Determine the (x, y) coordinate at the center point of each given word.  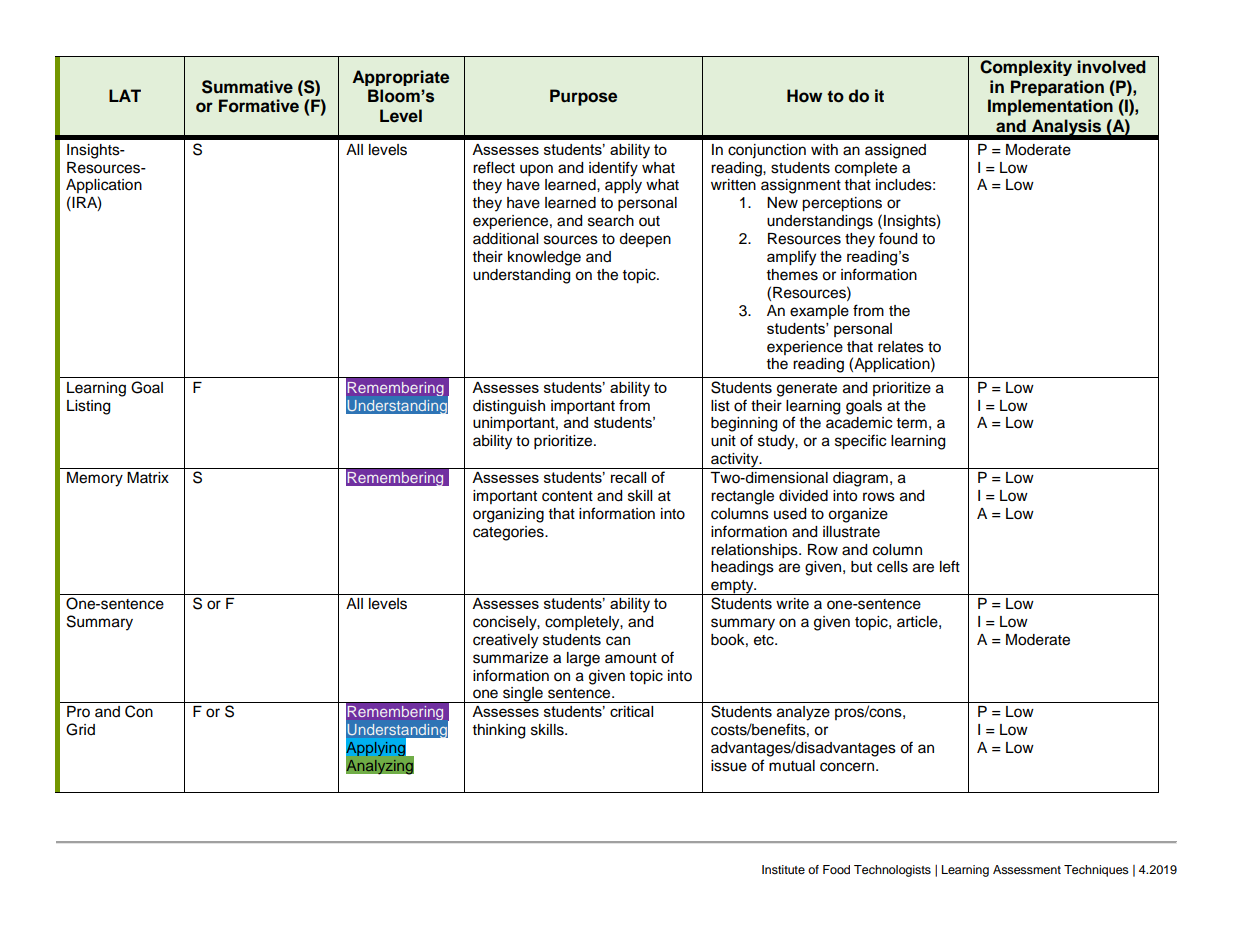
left (950, 566)
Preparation (1057, 88)
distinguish (509, 407)
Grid (80, 729)
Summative (247, 87)
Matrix (148, 477)
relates (901, 347)
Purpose (583, 97)
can (618, 641)
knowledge (544, 258)
